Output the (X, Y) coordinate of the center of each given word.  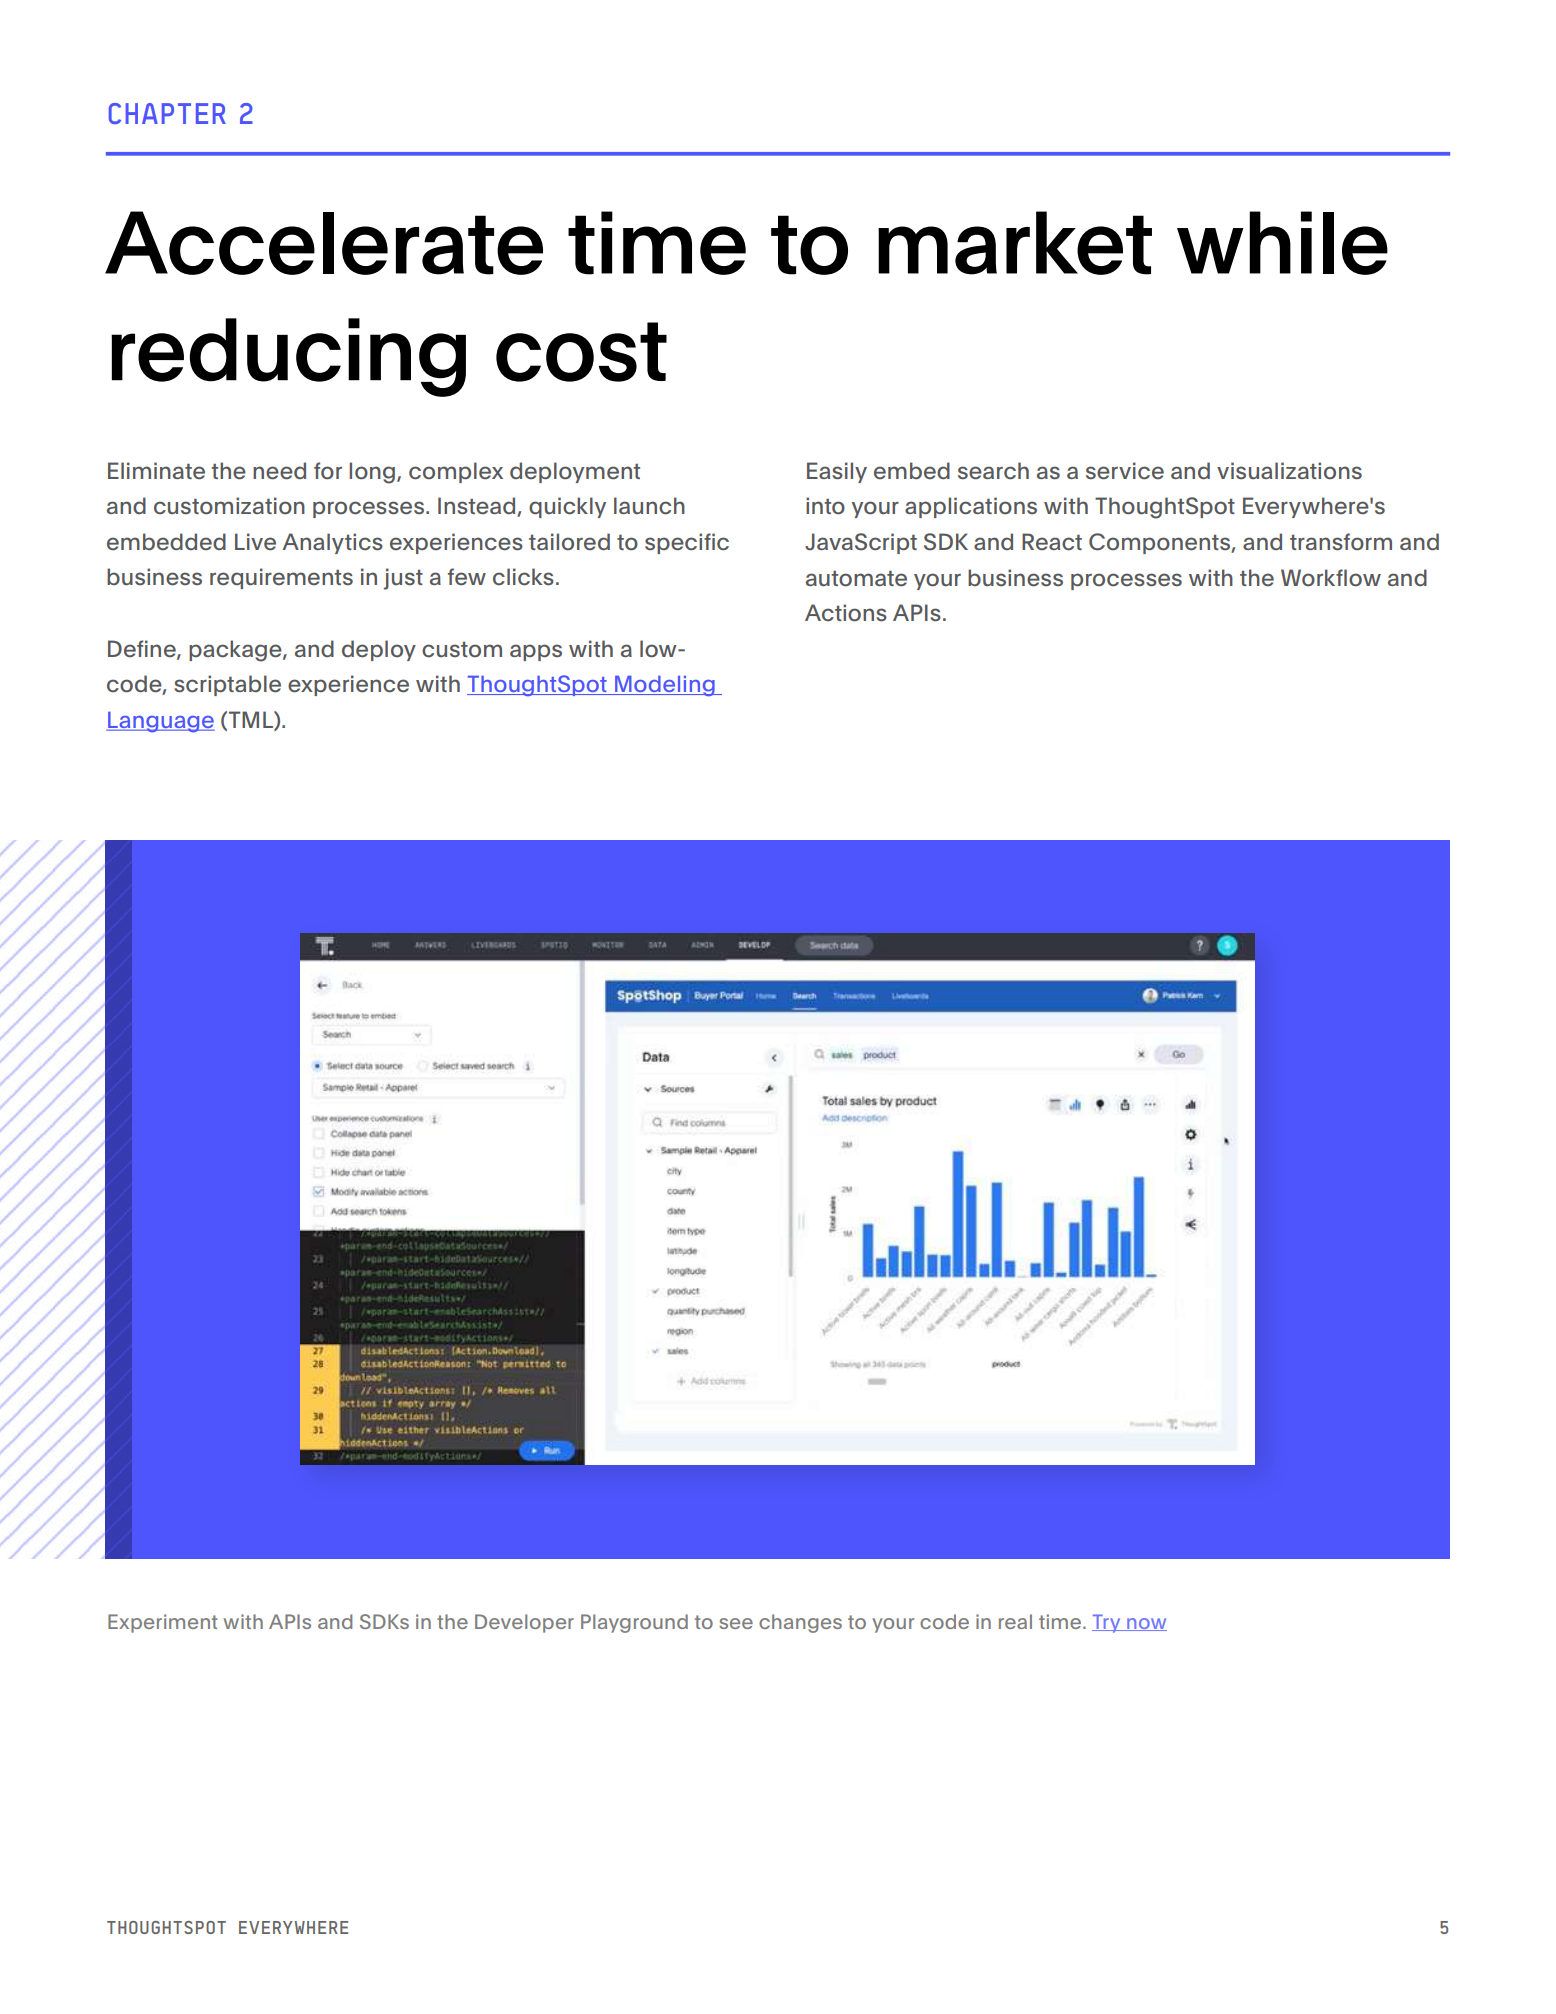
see (736, 1623)
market (1015, 243)
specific (687, 543)
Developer (524, 1623)
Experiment (162, 1623)
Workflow (1331, 578)
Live (255, 542)
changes (800, 1623)
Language (160, 722)
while (1282, 243)
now (1146, 1624)
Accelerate (324, 243)
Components (1160, 543)
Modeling (665, 686)
